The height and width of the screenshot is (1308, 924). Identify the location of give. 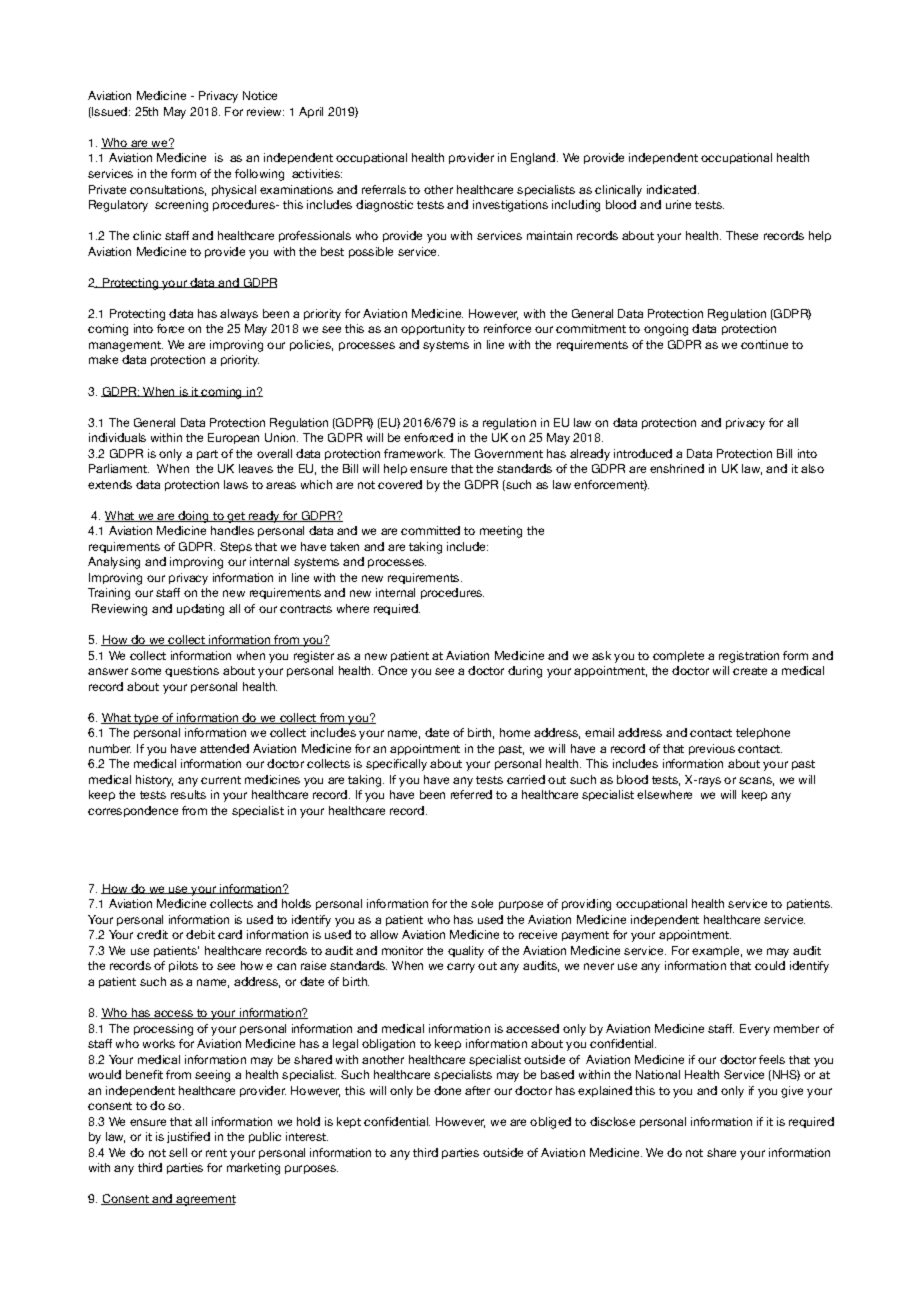
(792, 1092).
